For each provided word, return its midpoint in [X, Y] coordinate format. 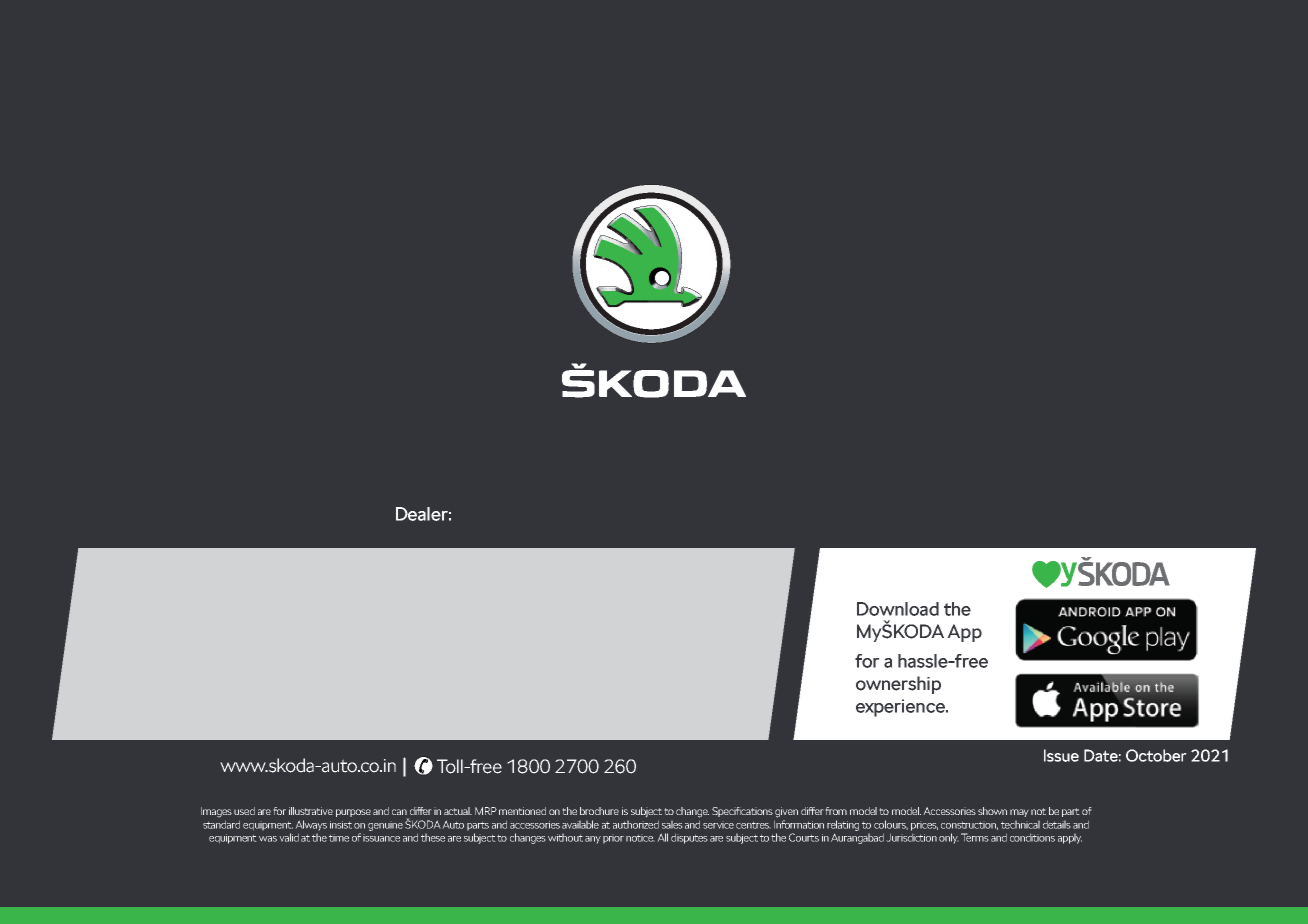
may [1019, 813]
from [836, 811]
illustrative [311, 811]
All [662, 837]
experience [901, 708]
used [244, 811]
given [786, 812]
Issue [1061, 755]
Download [898, 609]
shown [992, 811]
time [339, 838]
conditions [1032, 837]
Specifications [742, 812]
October [1156, 755]
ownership [898, 685]
